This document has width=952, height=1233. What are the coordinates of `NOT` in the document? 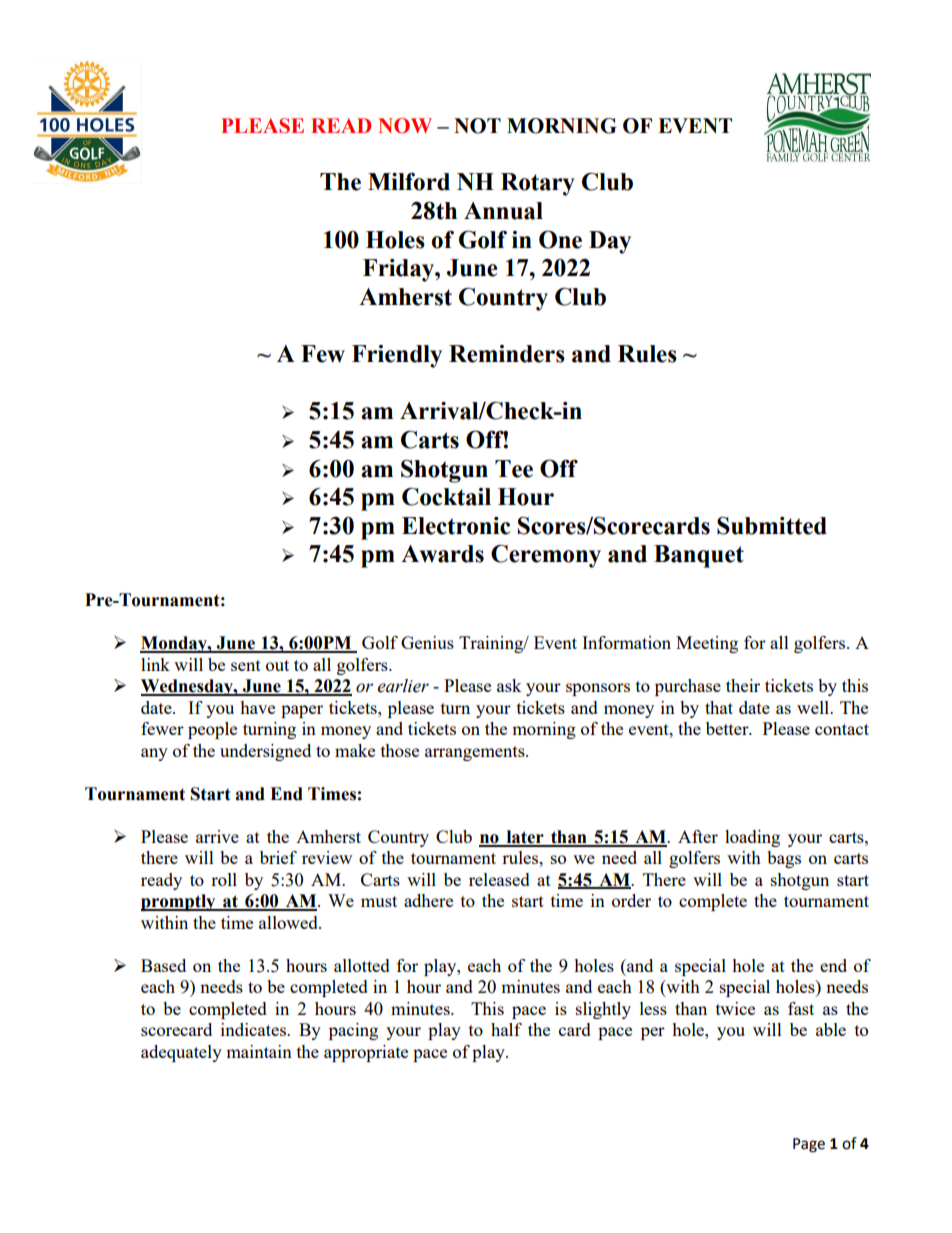 It's located at (477, 126).
